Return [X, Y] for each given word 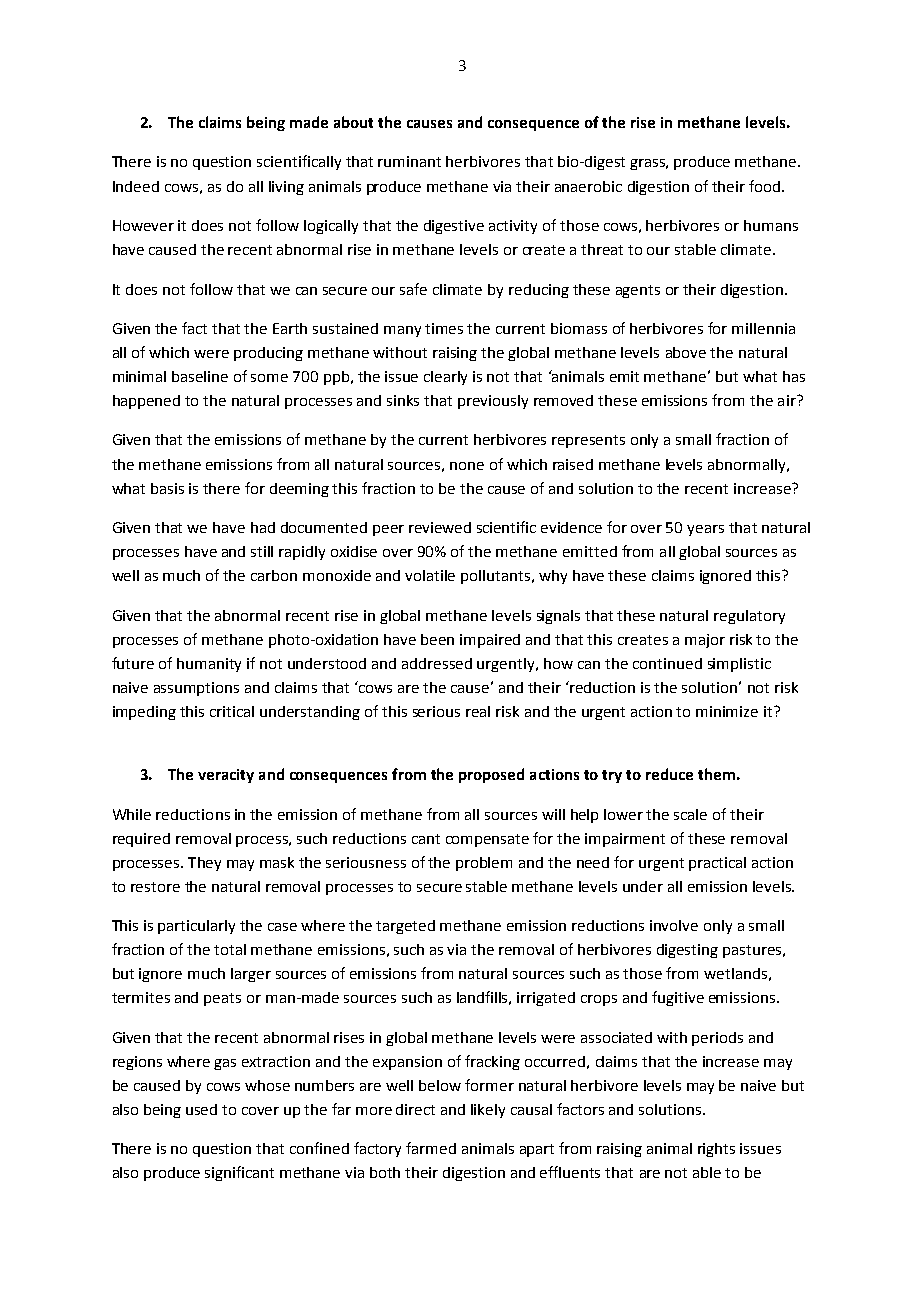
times [444, 328]
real [478, 711]
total [230, 949]
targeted [405, 927]
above [686, 352]
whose [267, 1085]
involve [674, 925]
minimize [727, 711]
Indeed [136, 186]
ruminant [409, 161]
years [705, 530]
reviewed [440, 527]
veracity [226, 776]
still [262, 551]
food [766, 186]
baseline [200, 376]
